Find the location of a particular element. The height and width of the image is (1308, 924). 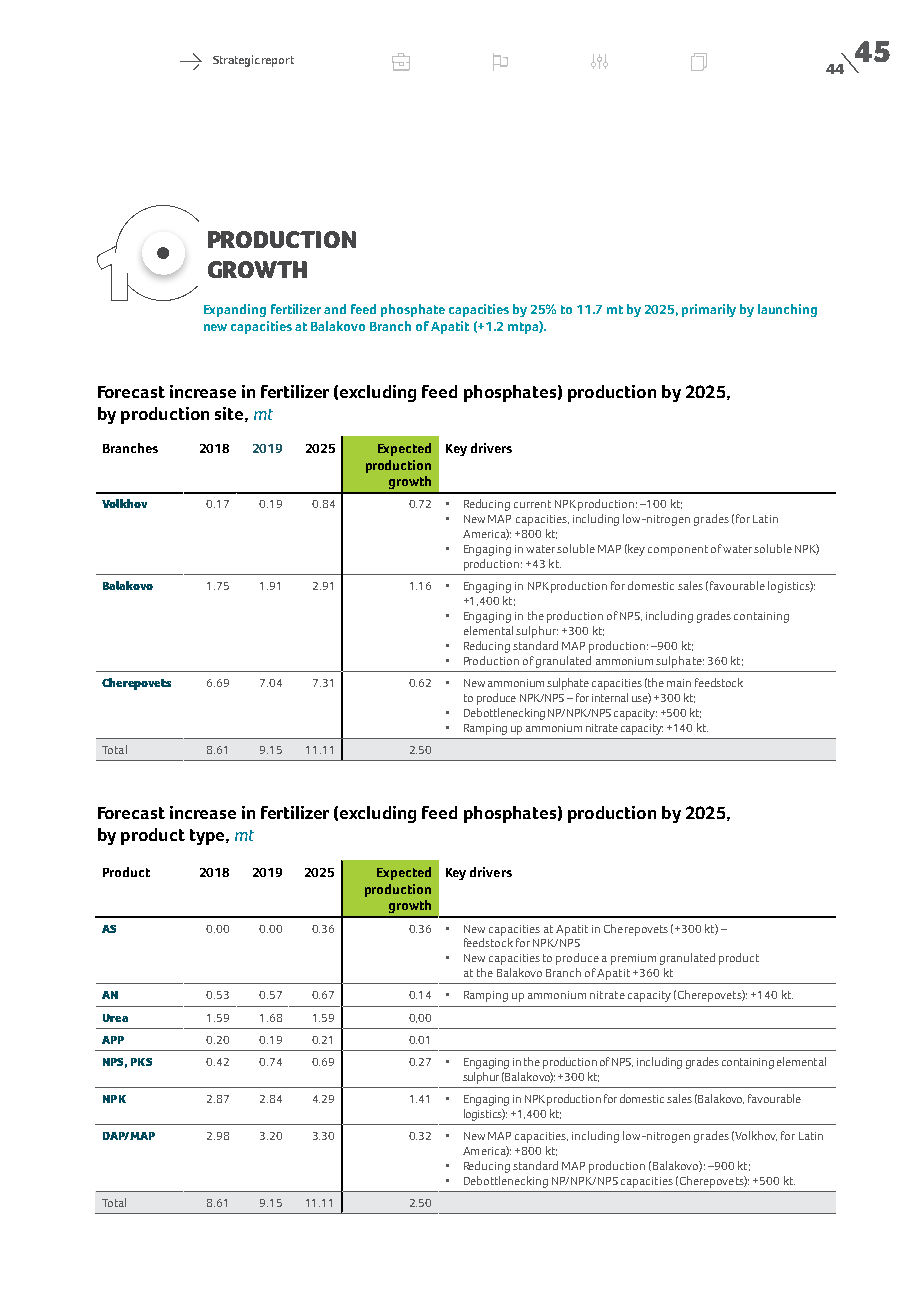

primarily is located at coordinates (709, 310).
